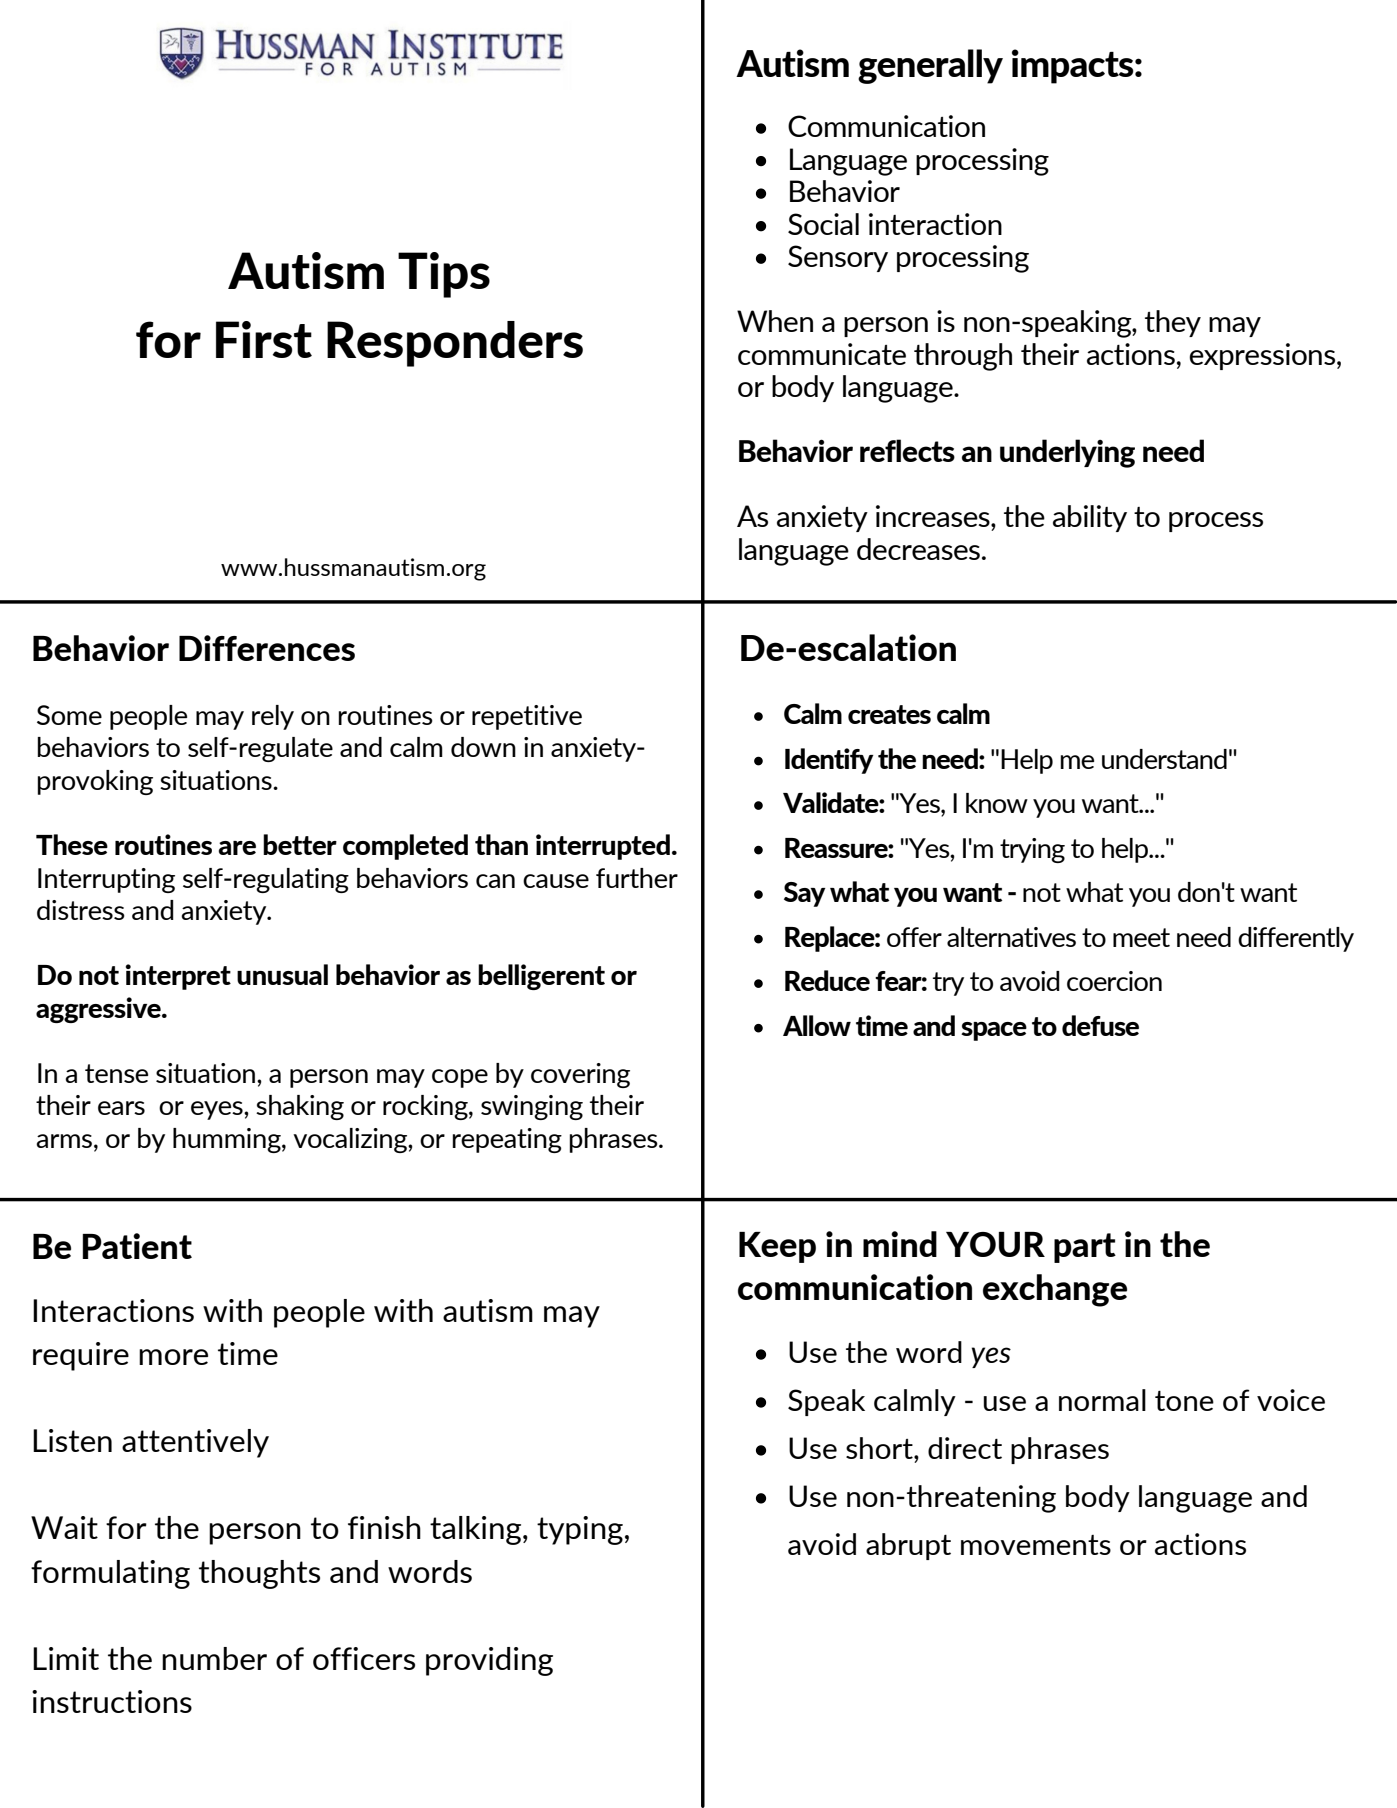  Describe the element at coordinates (444, 275) in the page. I see `Tips` at that location.
